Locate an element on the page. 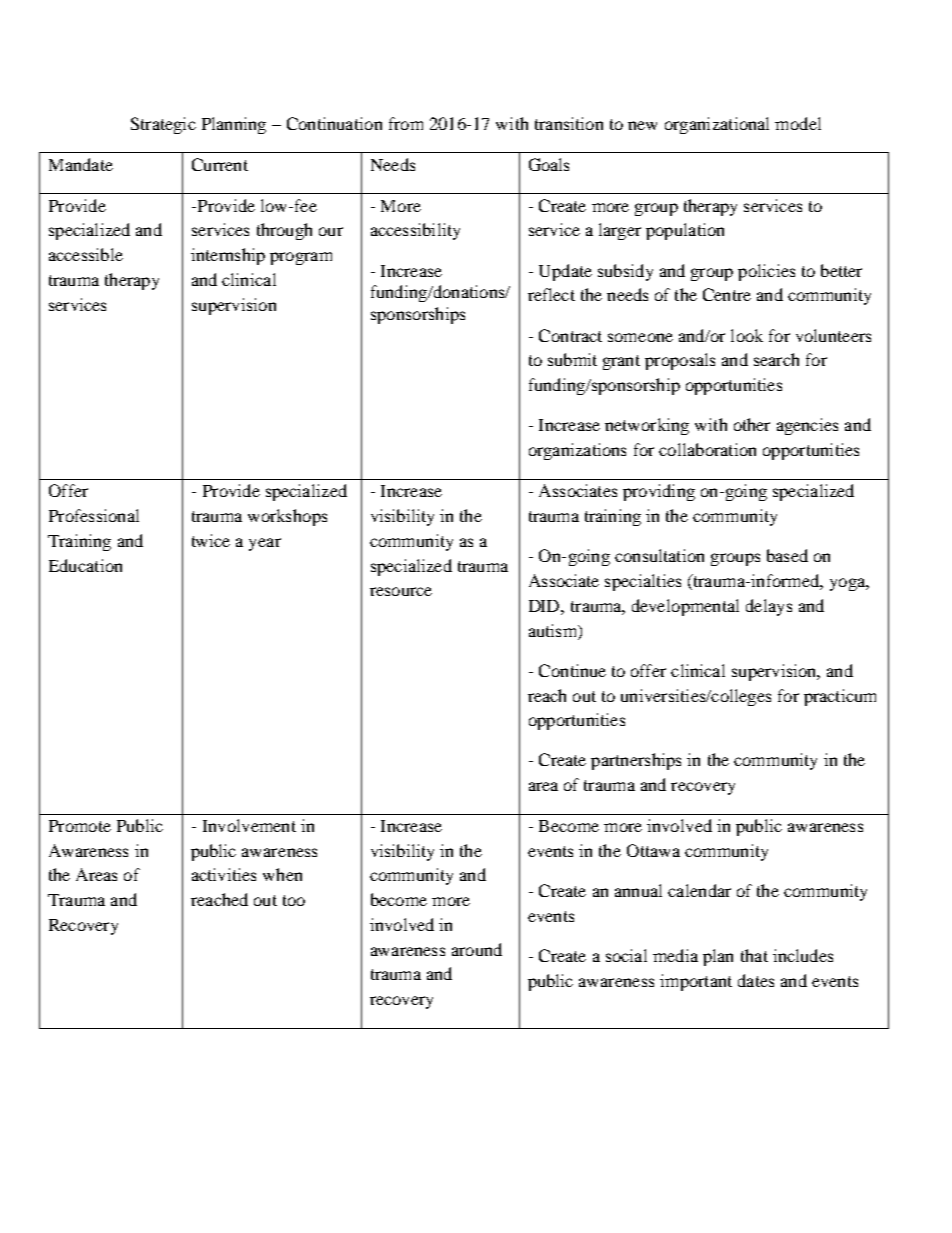 This document has width=952, height=1233. activities is located at coordinates (224, 874).
